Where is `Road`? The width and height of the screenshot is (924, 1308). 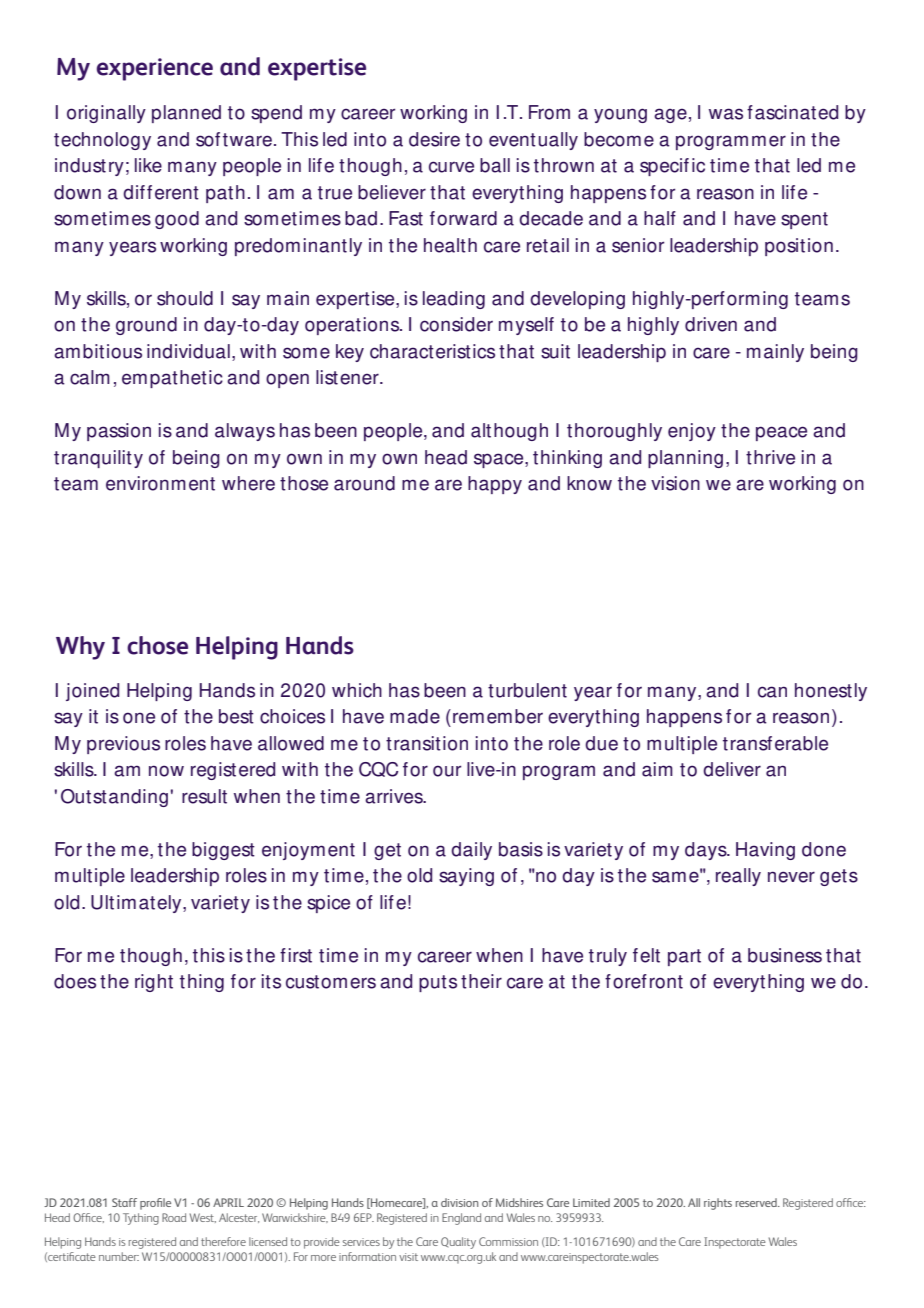 Road is located at coordinates (174, 1217).
